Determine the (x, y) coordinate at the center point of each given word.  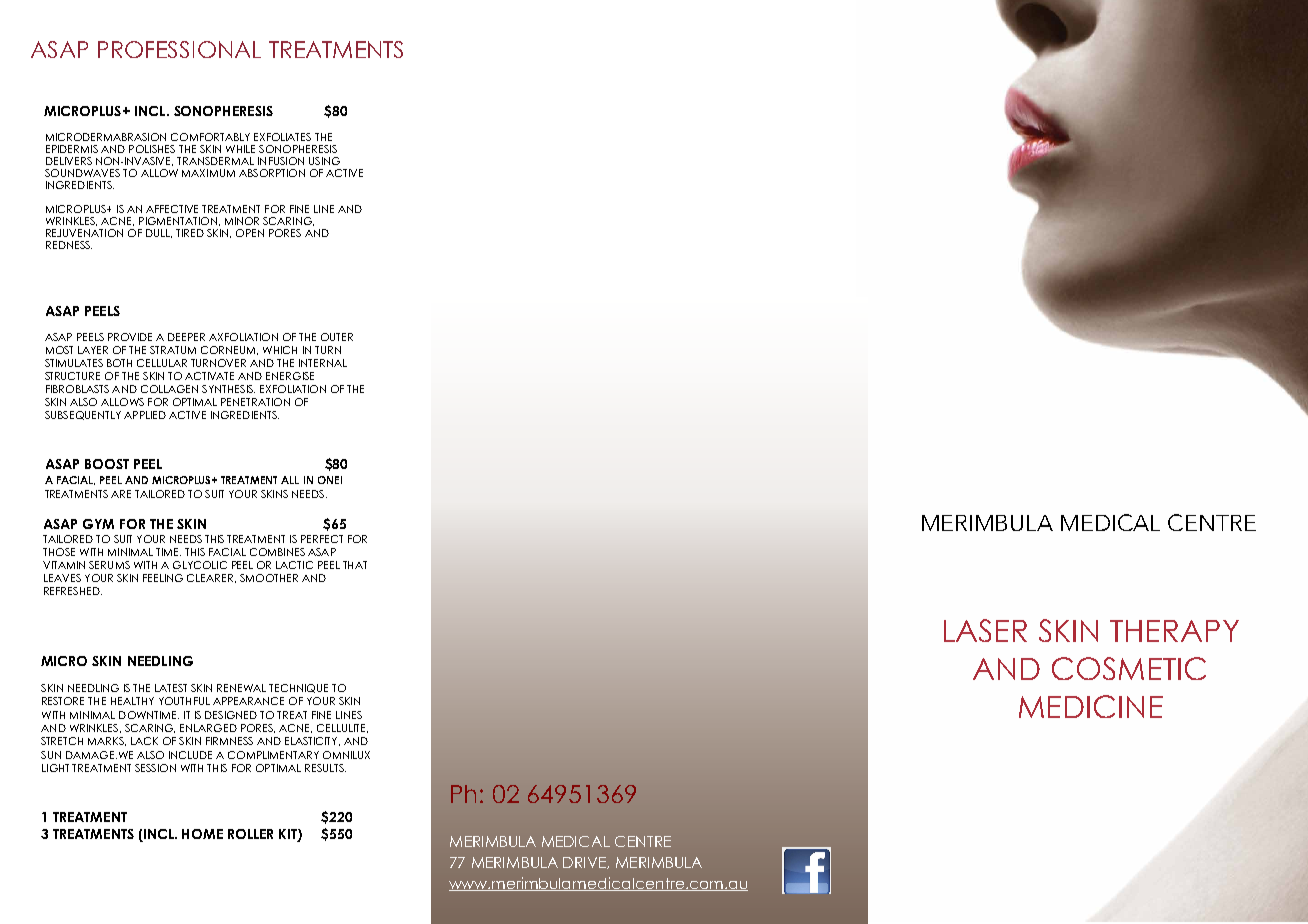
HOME (202, 834)
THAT (355, 565)
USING (324, 161)
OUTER (337, 337)
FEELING (163, 578)
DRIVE (585, 863)
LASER (985, 630)
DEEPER (186, 337)
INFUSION (281, 161)
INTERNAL (323, 363)
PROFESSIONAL (179, 49)
